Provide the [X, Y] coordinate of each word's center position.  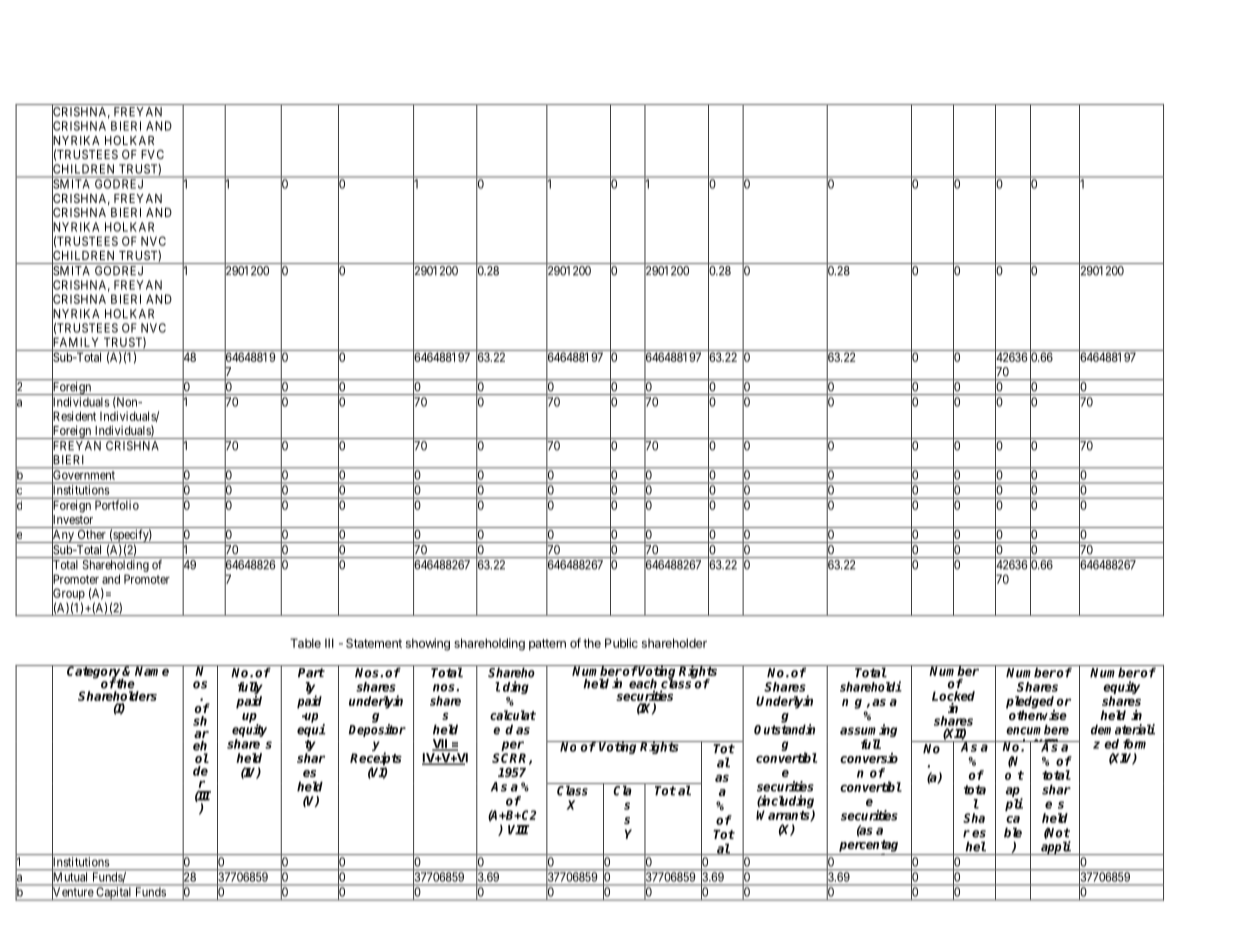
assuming [868, 732]
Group [68, 595]
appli [1055, 848]
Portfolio [117, 505]
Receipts [376, 760]
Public [621, 643]
